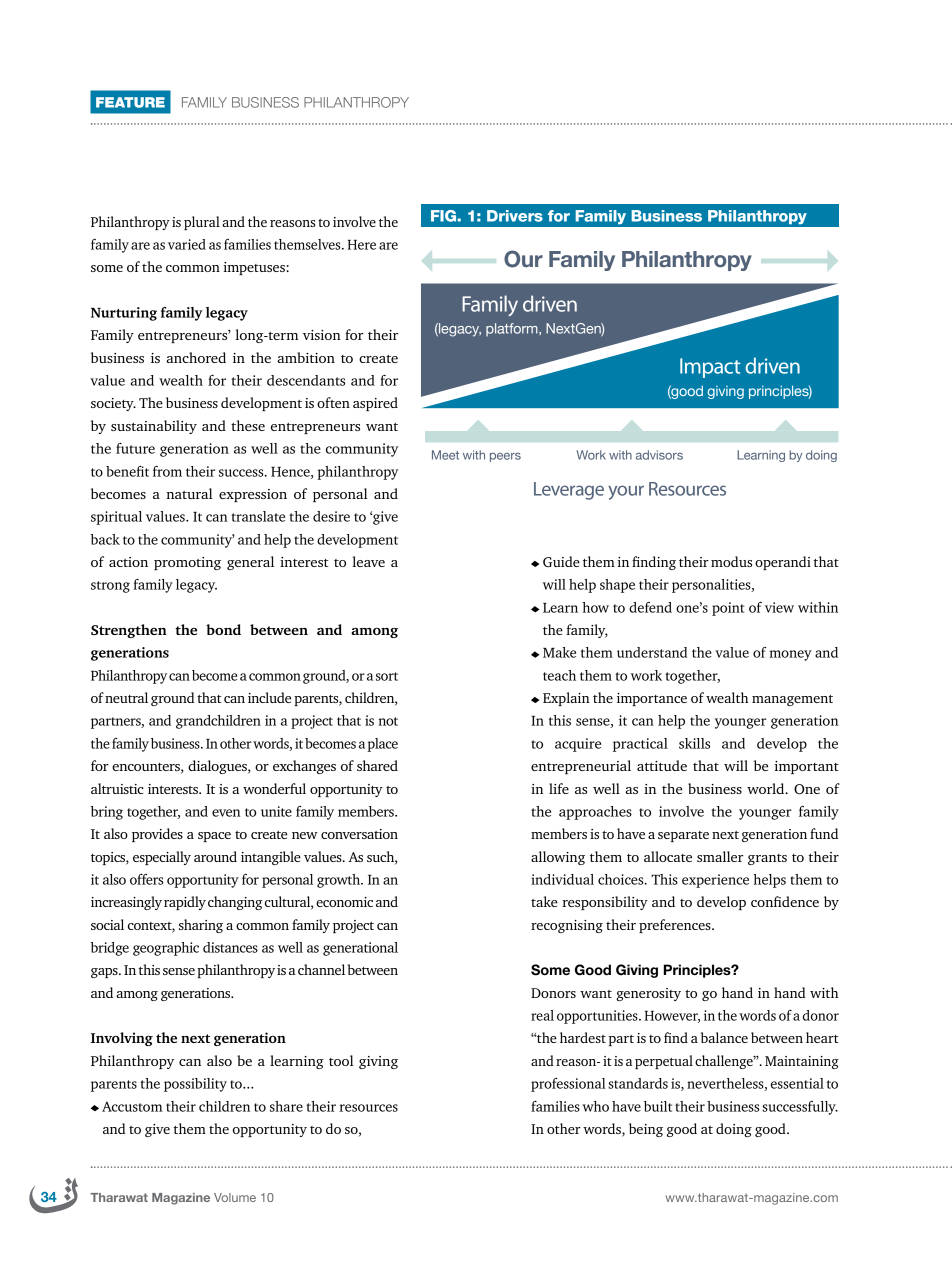  Describe the element at coordinates (790, 655) in the page. I see `money` at that location.
